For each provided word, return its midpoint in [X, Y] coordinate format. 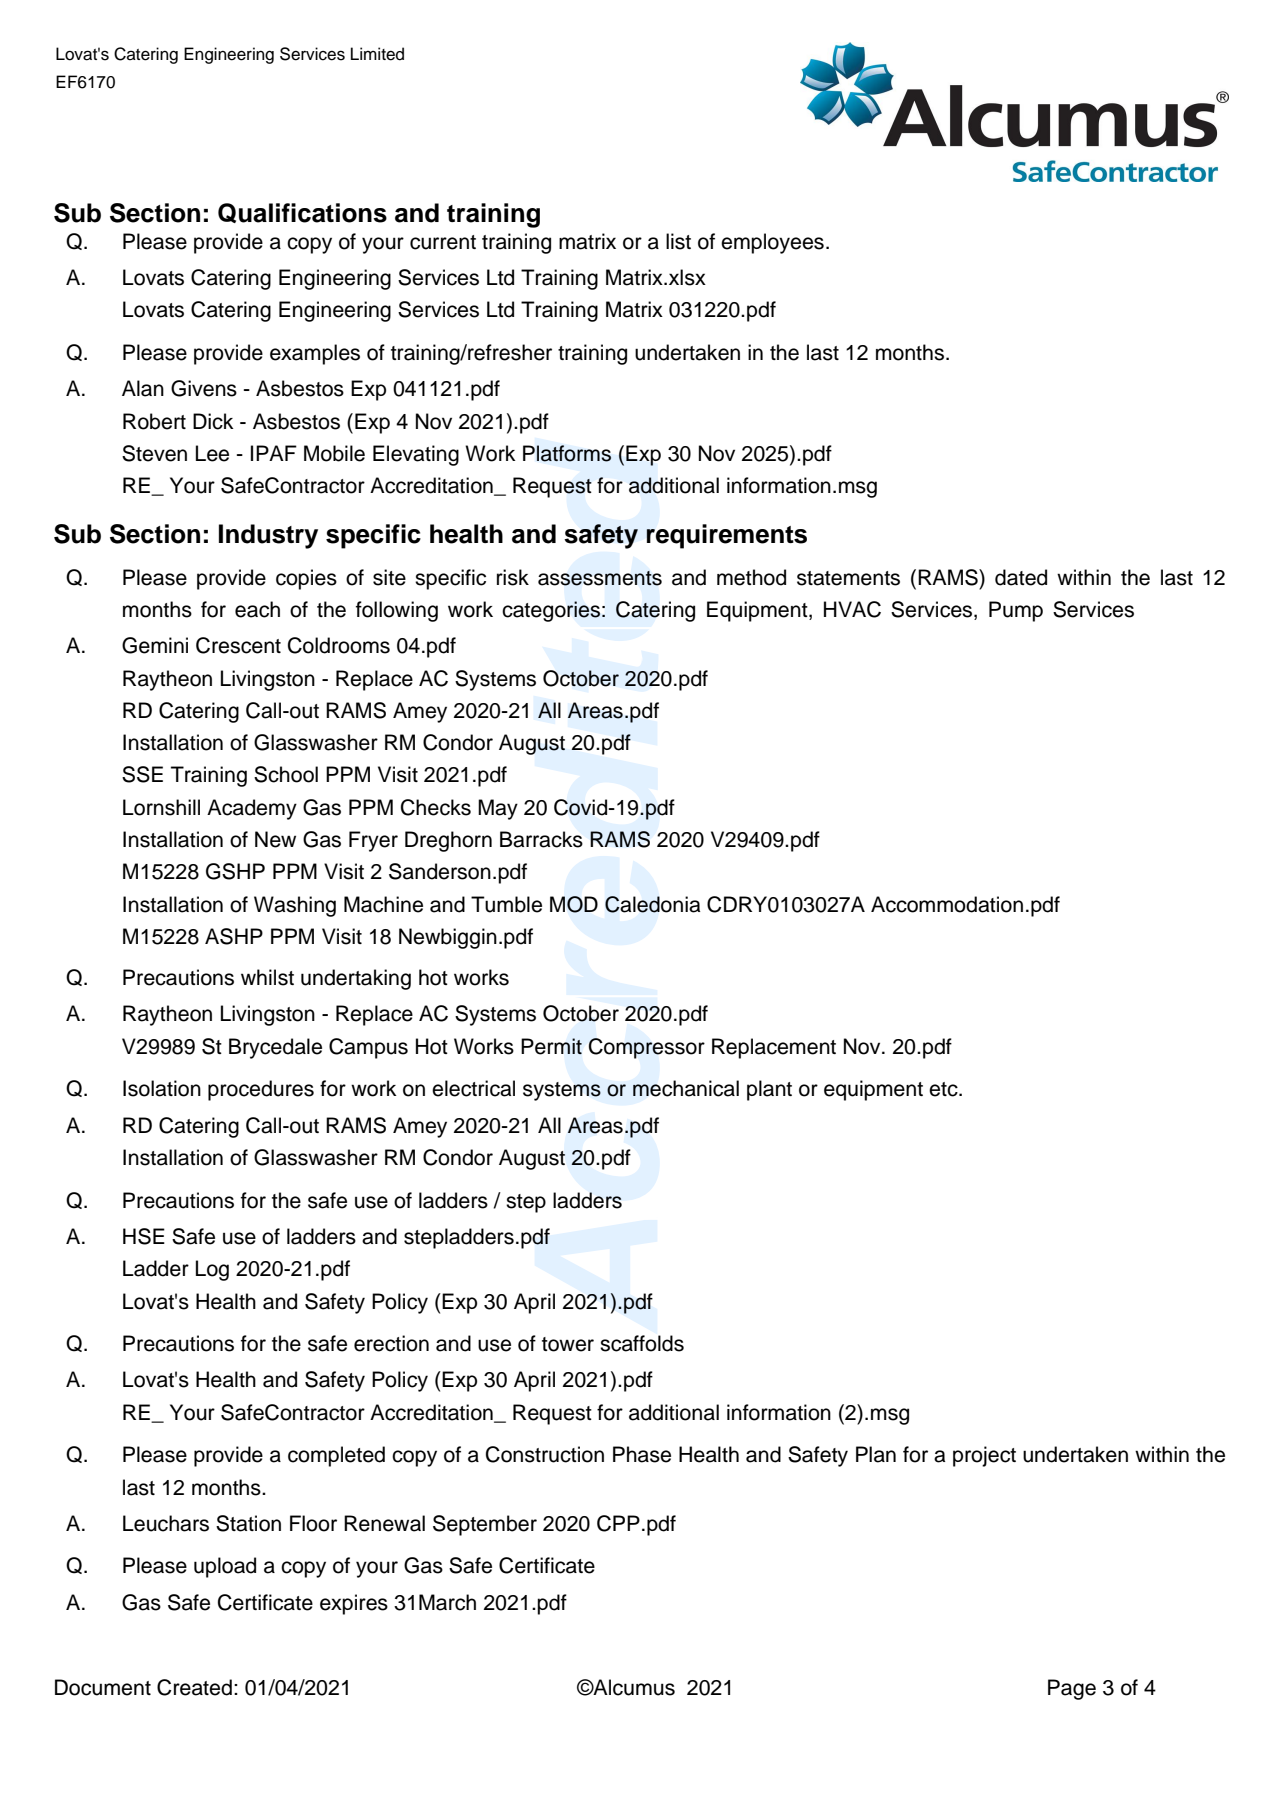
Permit [551, 1046]
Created [194, 1687]
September [485, 1525]
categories [551, 611]
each [257, 609]
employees [772, 243]
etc [944, 1089]
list [678, 241]
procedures [261, 1090]
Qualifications [302, 213]
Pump [1016, 611]
